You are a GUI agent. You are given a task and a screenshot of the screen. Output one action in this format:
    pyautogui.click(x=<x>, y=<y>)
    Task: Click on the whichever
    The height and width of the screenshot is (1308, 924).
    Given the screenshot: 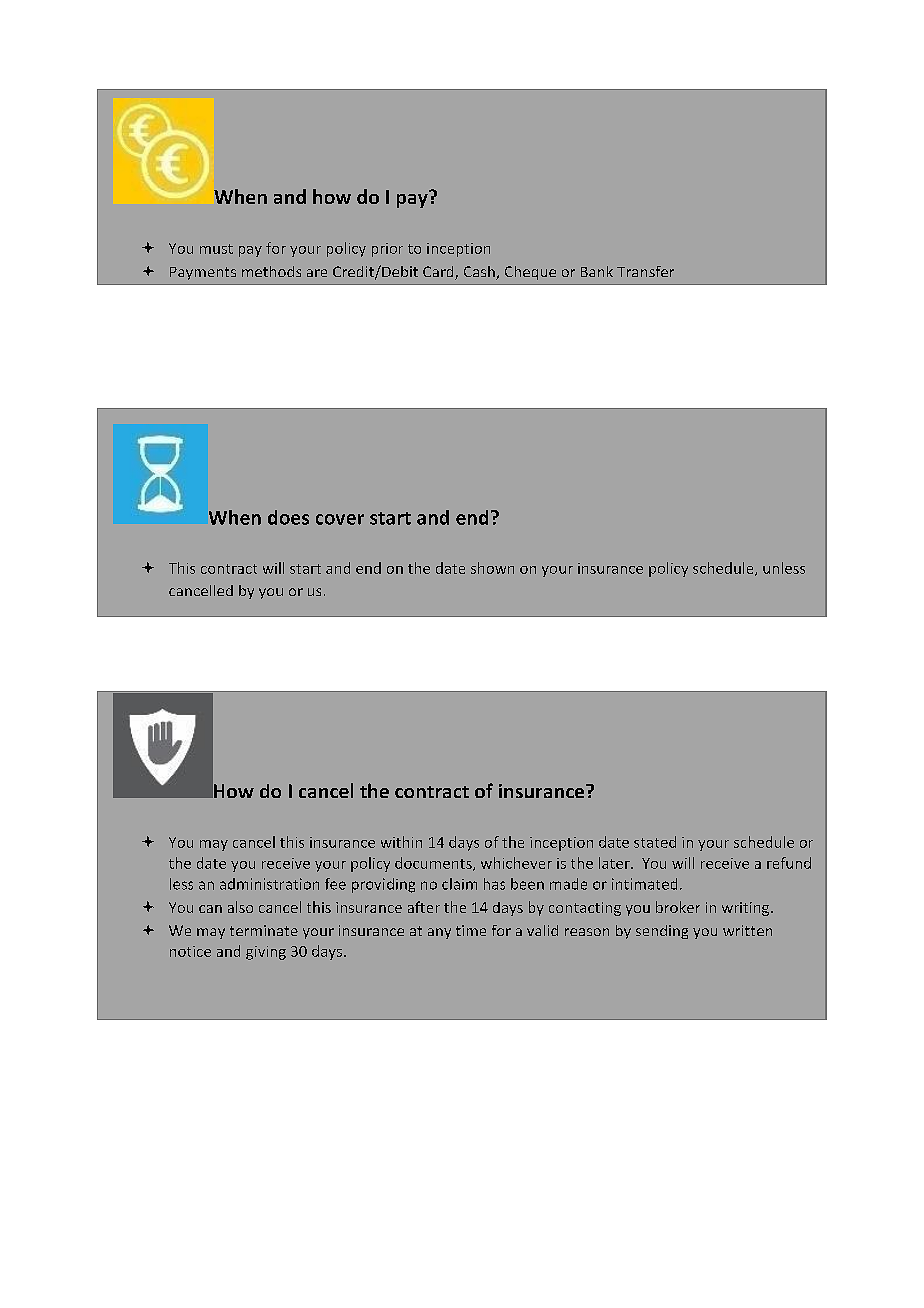 What is the action you would take?
    pyautogui.click(x=516, y=863)
